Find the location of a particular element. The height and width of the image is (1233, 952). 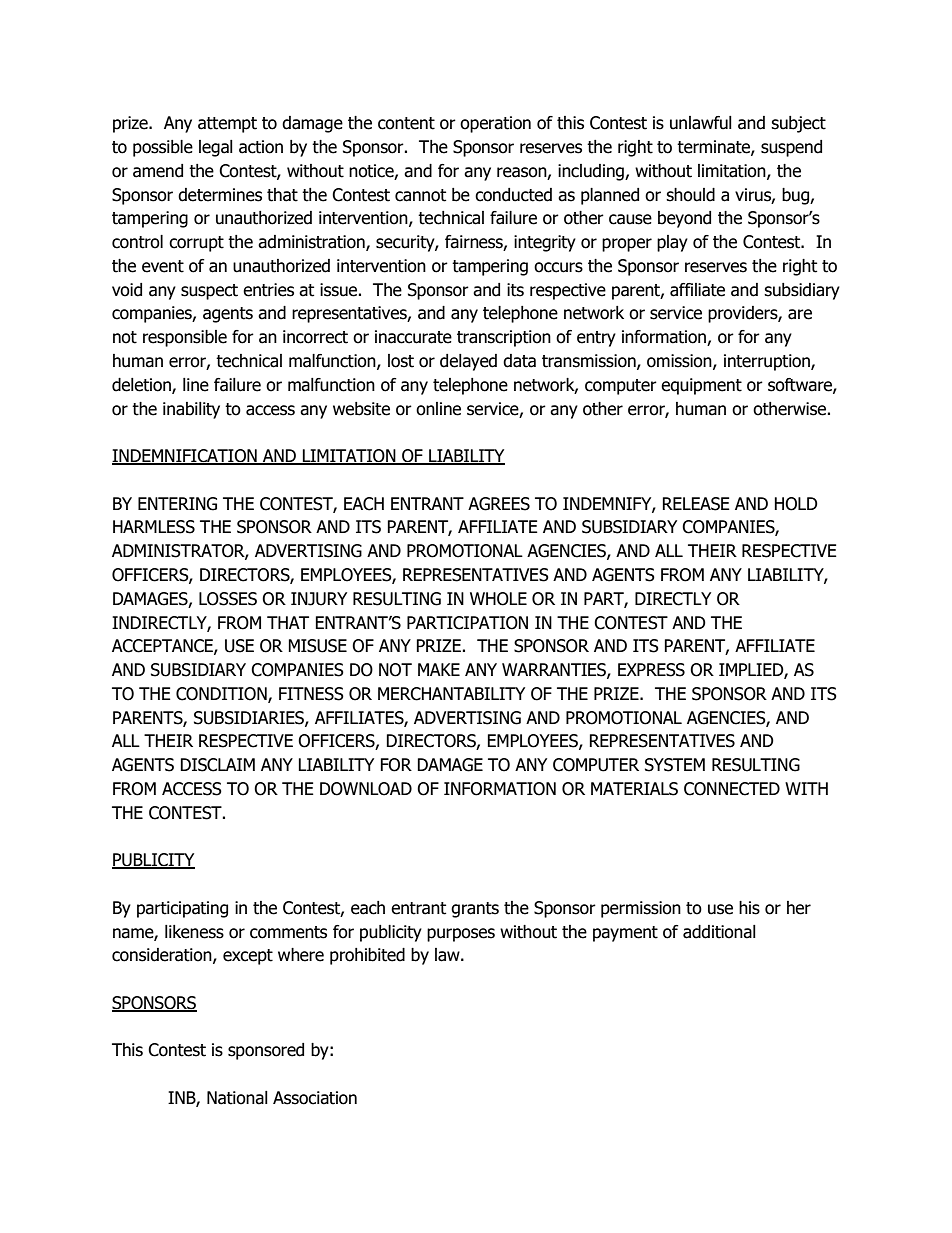

LOSSES is located at coordinates (228, 599).
